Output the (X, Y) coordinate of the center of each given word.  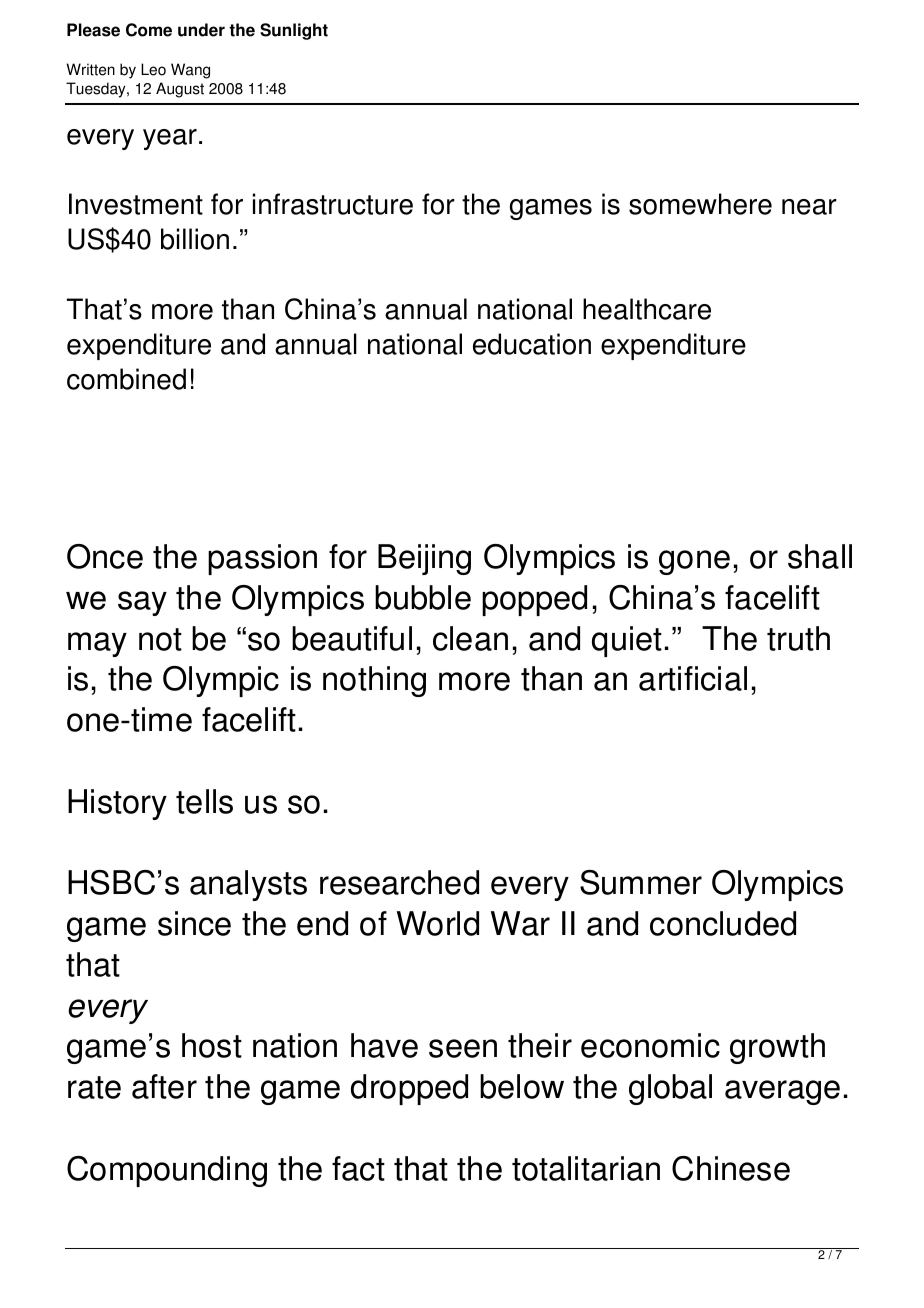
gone (694, 562)
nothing (374, 681)
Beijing (424, 559)
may (97, 644)
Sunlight (294, 31)
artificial (693, 678)
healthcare (647, 309)
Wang (190, 71)
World (438, 923)
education (532, 344)
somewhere (700, 204)
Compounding (167, 1171)
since (194, 923)
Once (105, 556)
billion (195, 239)
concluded (723, 923)
